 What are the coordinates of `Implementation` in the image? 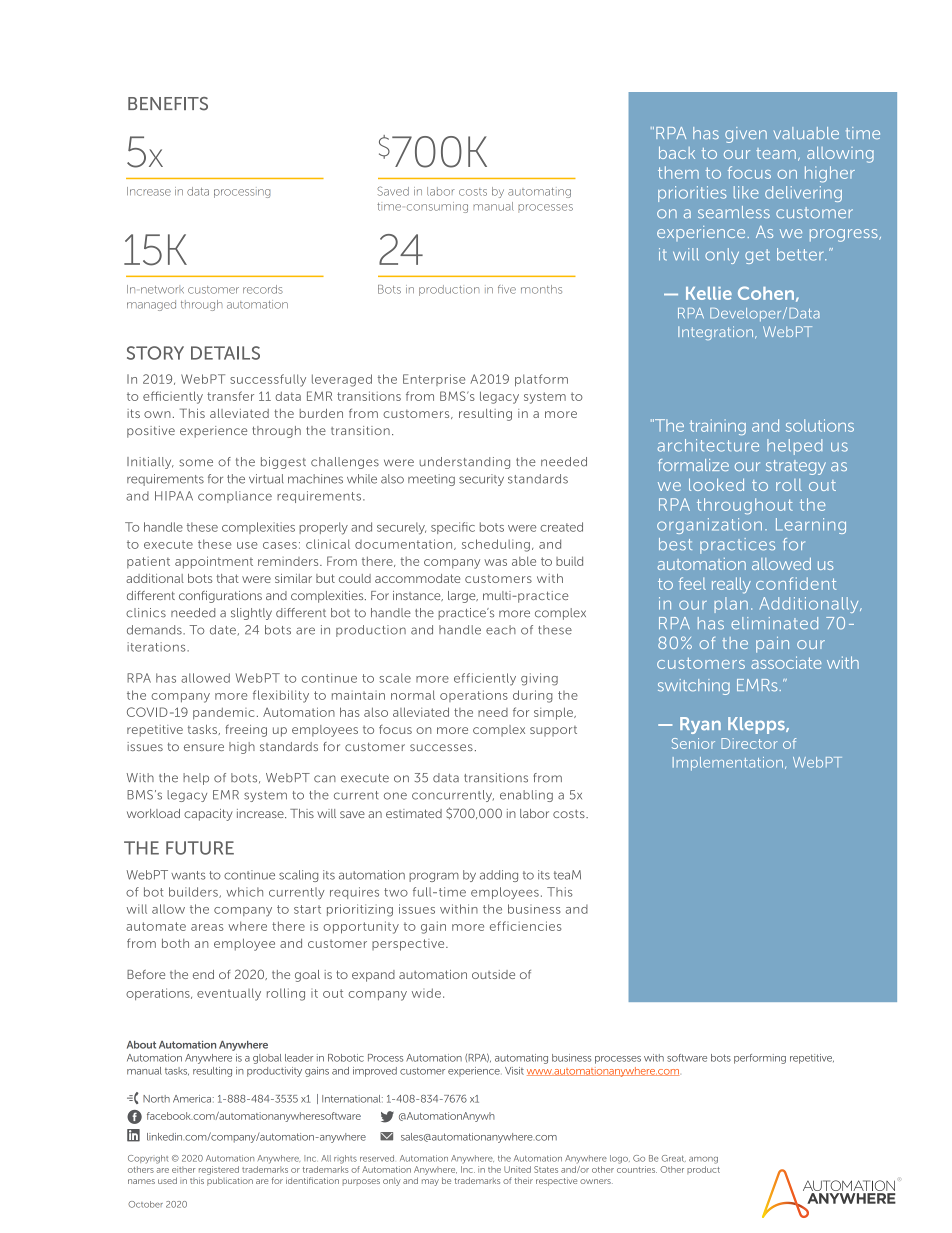 It's located at (728, 764).
